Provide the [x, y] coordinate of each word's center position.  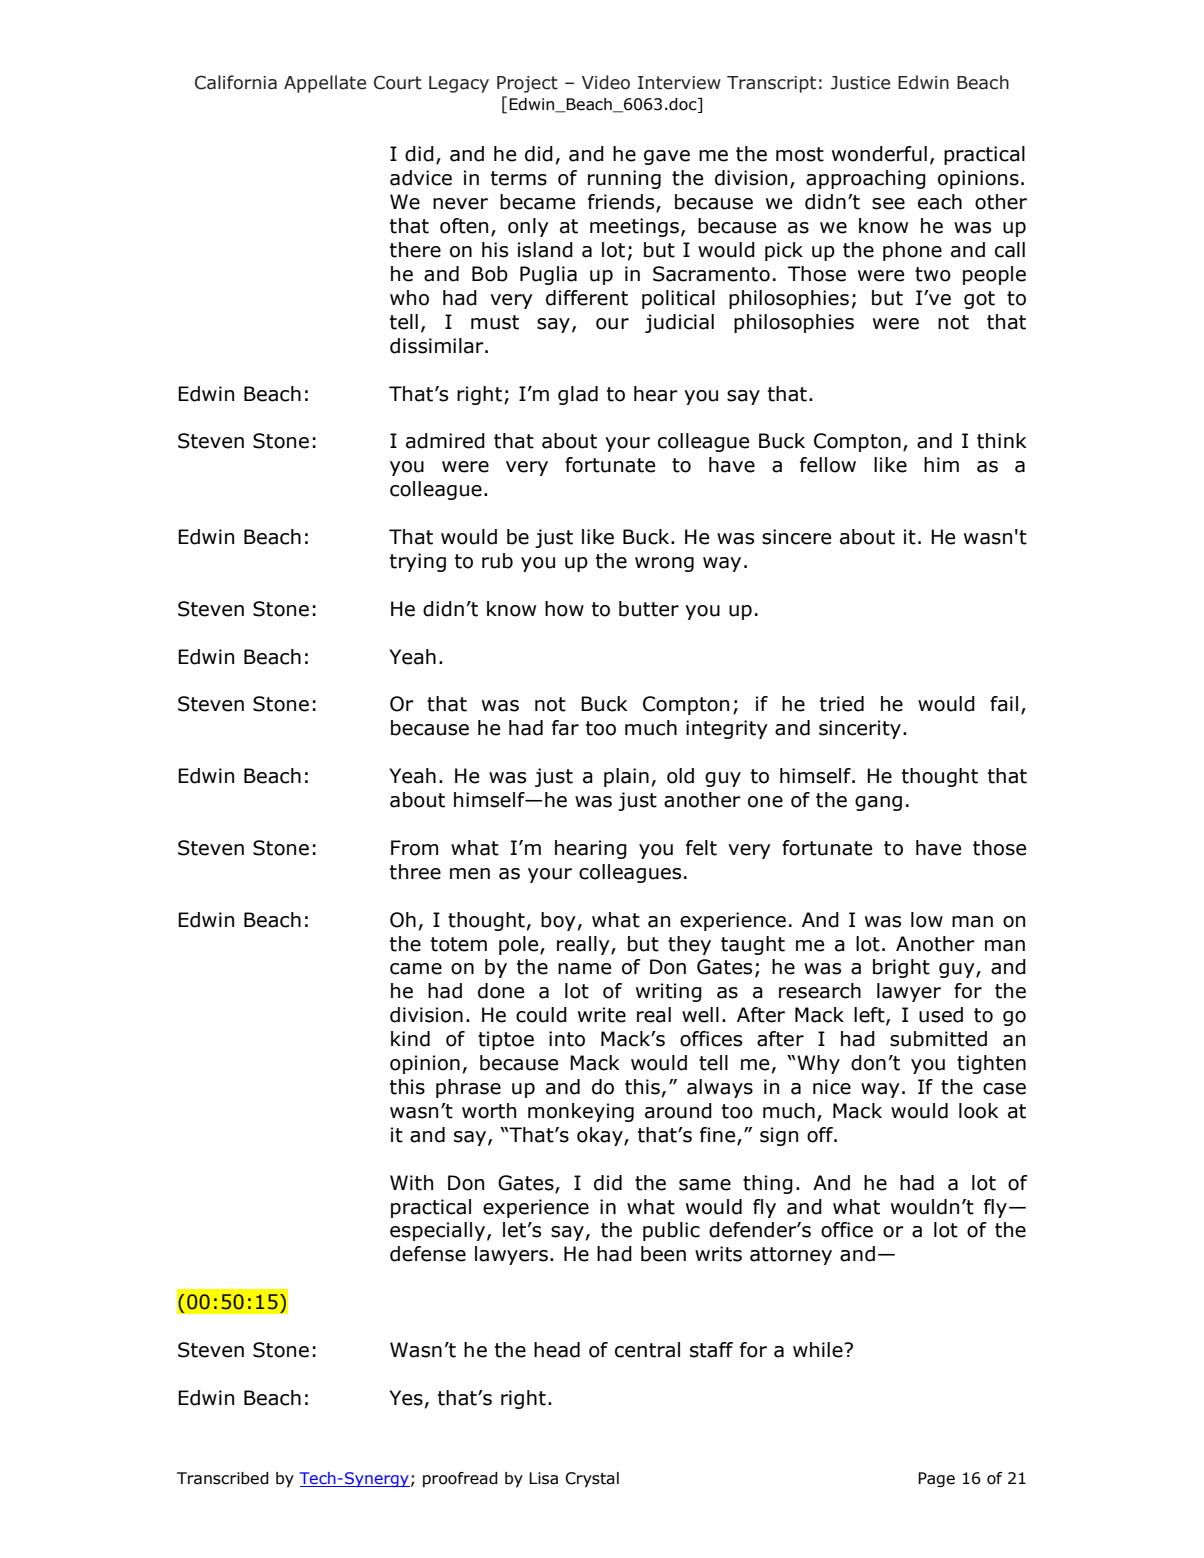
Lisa [543, 1478]
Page [936, 1480]
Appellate [325, 84]
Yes [406, 1398]
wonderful [879, 154]
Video [606, 82]
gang [878, 803]
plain [626, 777]
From [414, 848]
